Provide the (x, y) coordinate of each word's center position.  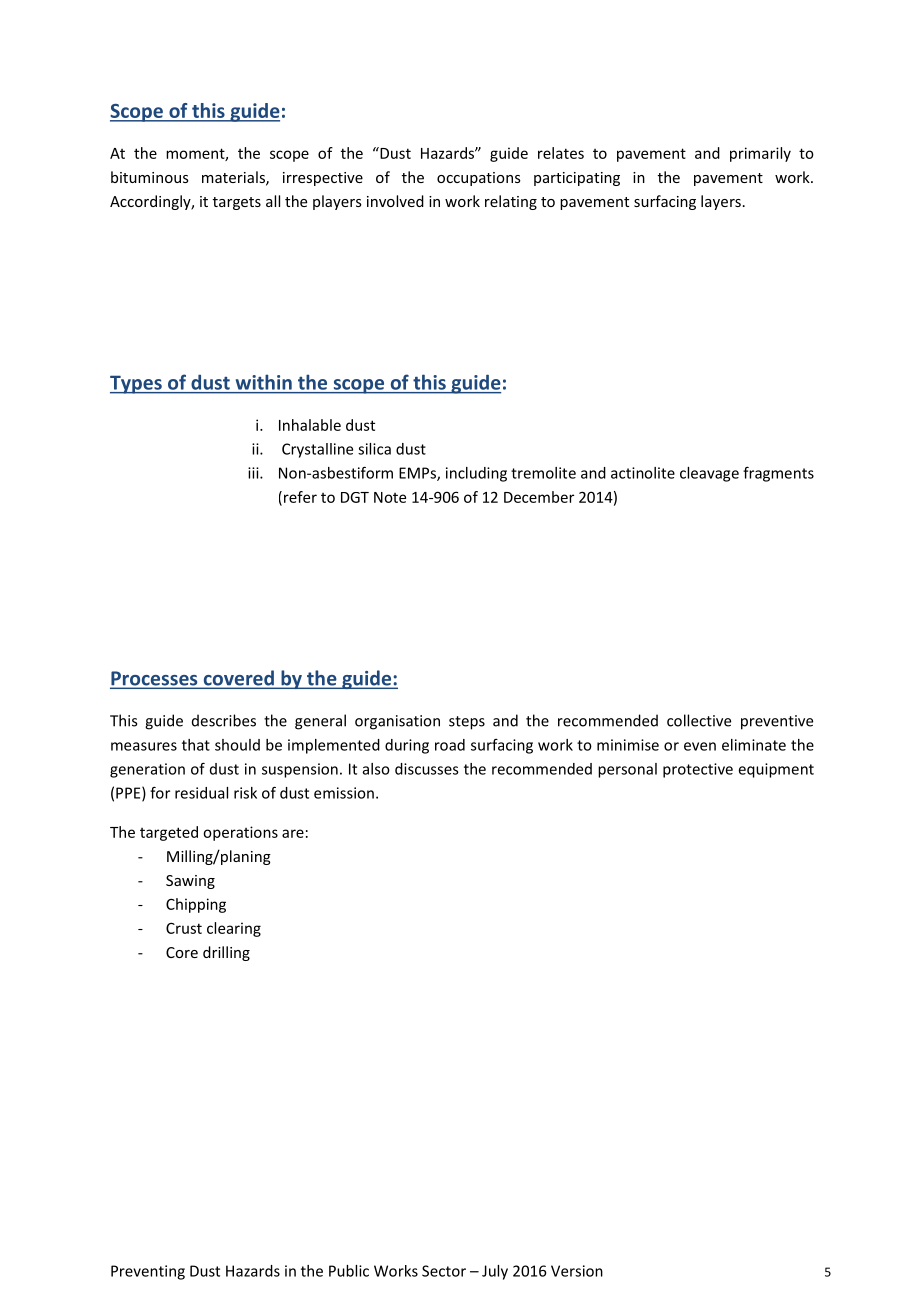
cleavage (709, 474)
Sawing (190, 882)
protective (698, 770)
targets (237, 203)
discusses (427, 769)
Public (349, 1271)
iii (254, 473)
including (476, 474)
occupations (479, 179)
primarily (760, 154)
